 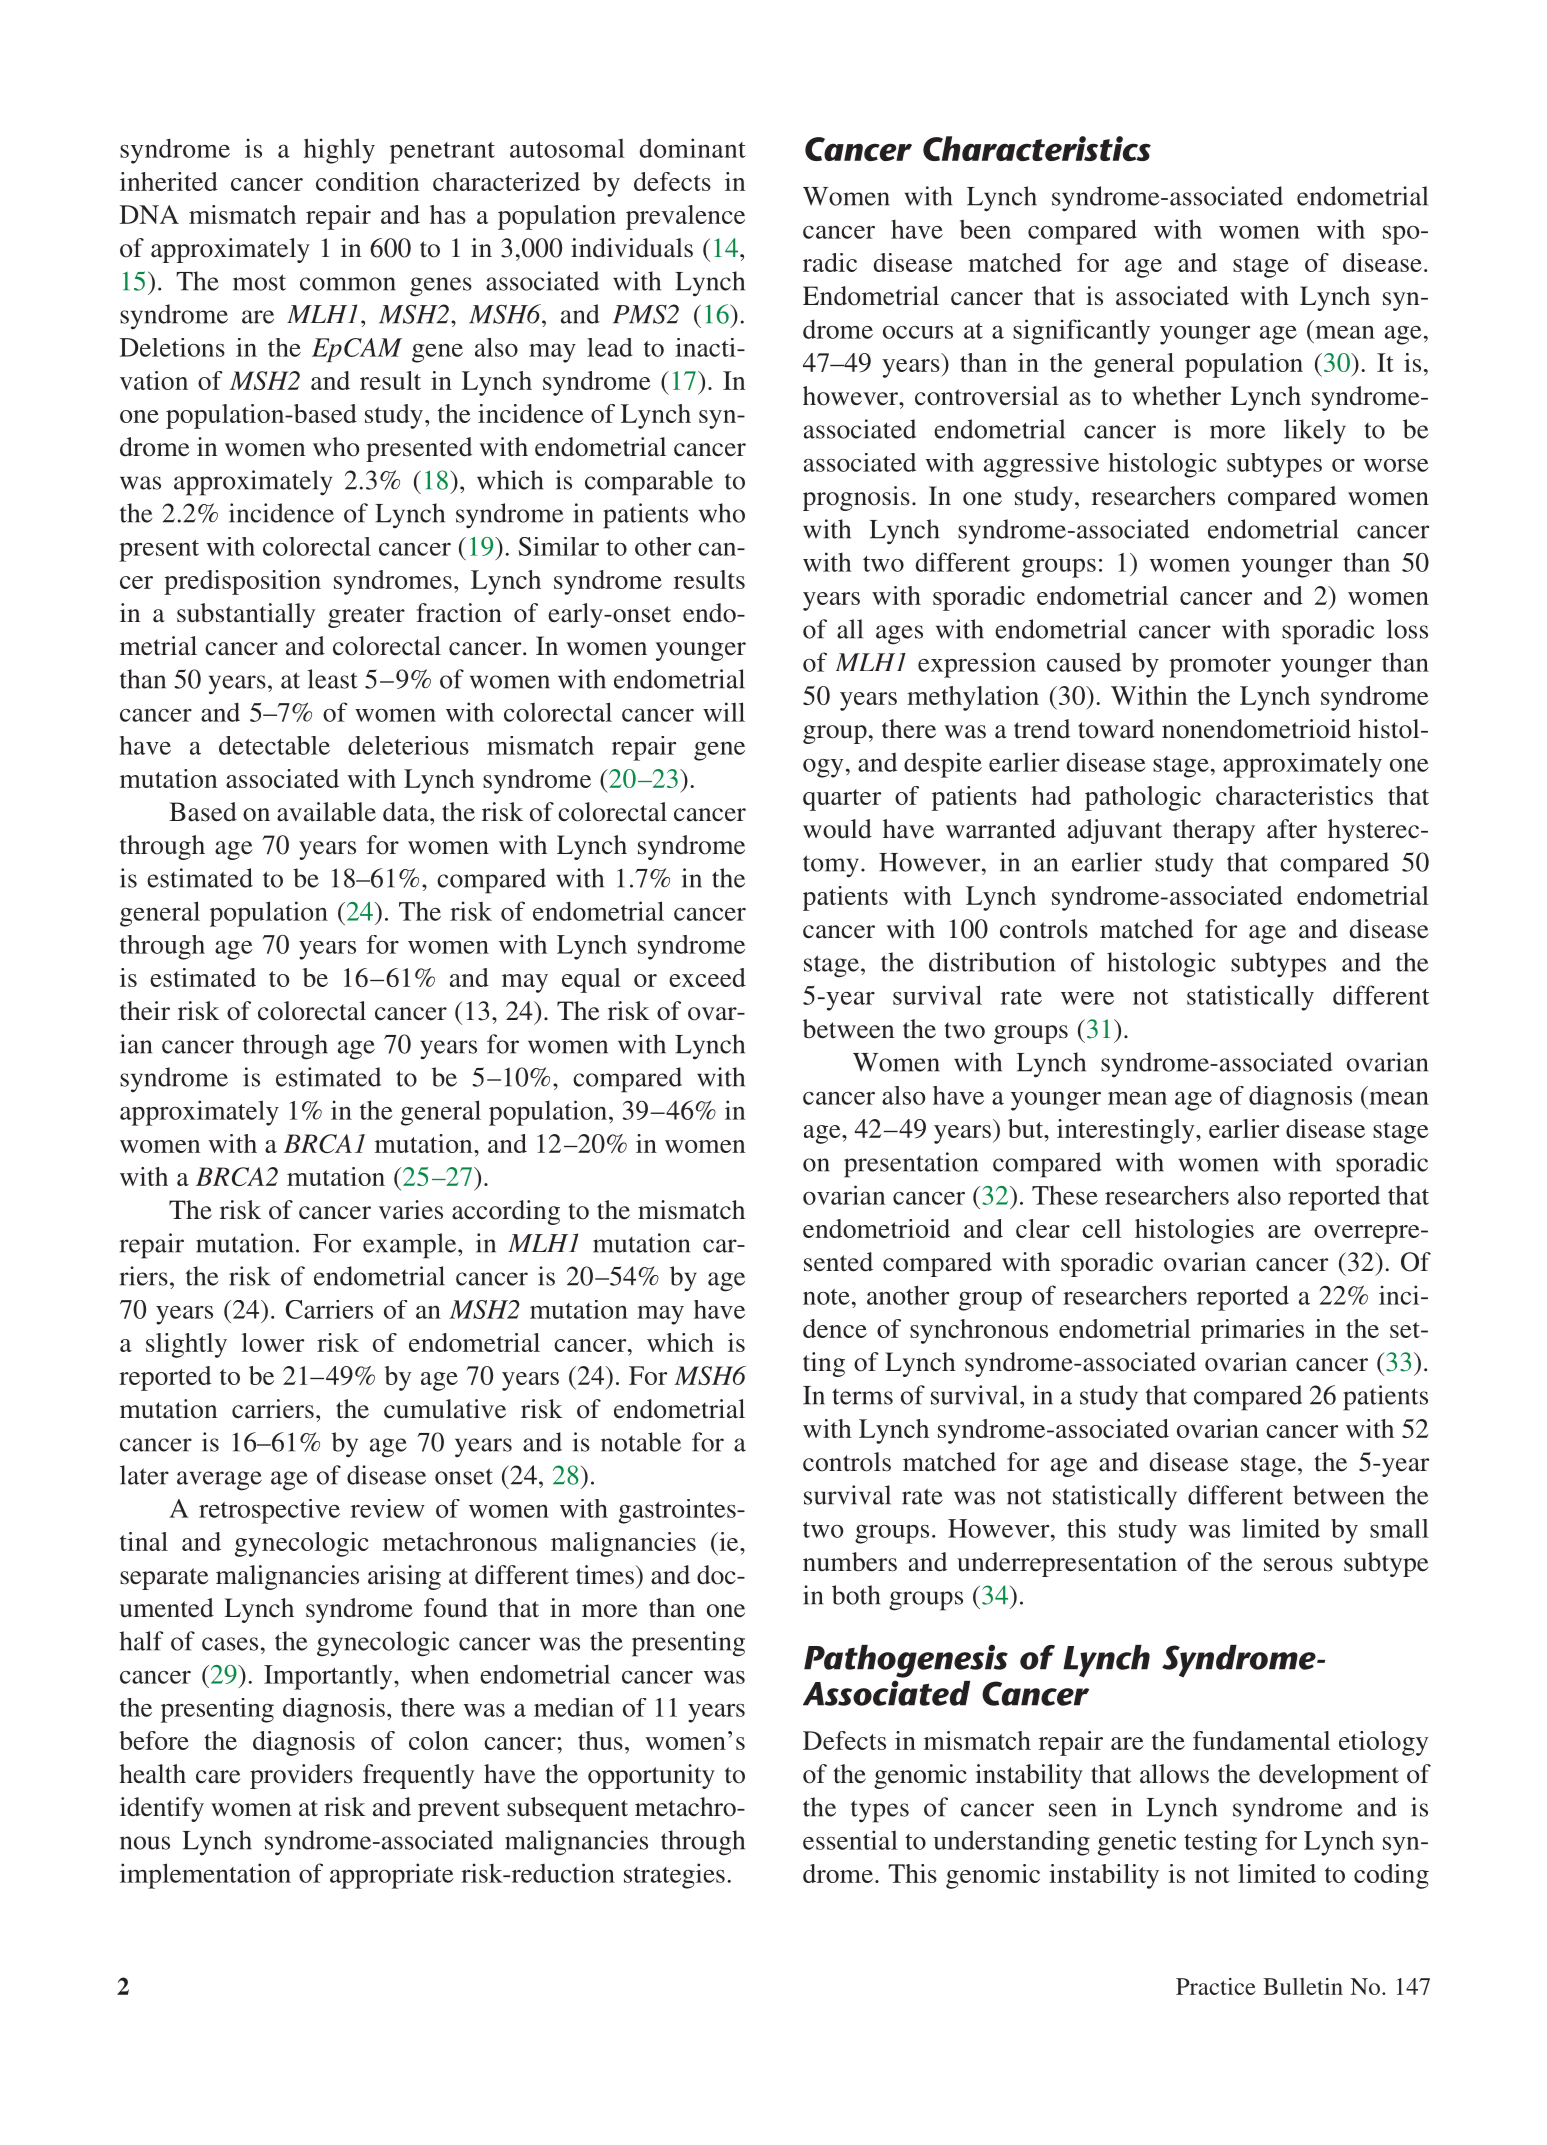 What do you see at coordinates (707, 977) in the document?
I see `exceed` at bounding box center [707, 977].
